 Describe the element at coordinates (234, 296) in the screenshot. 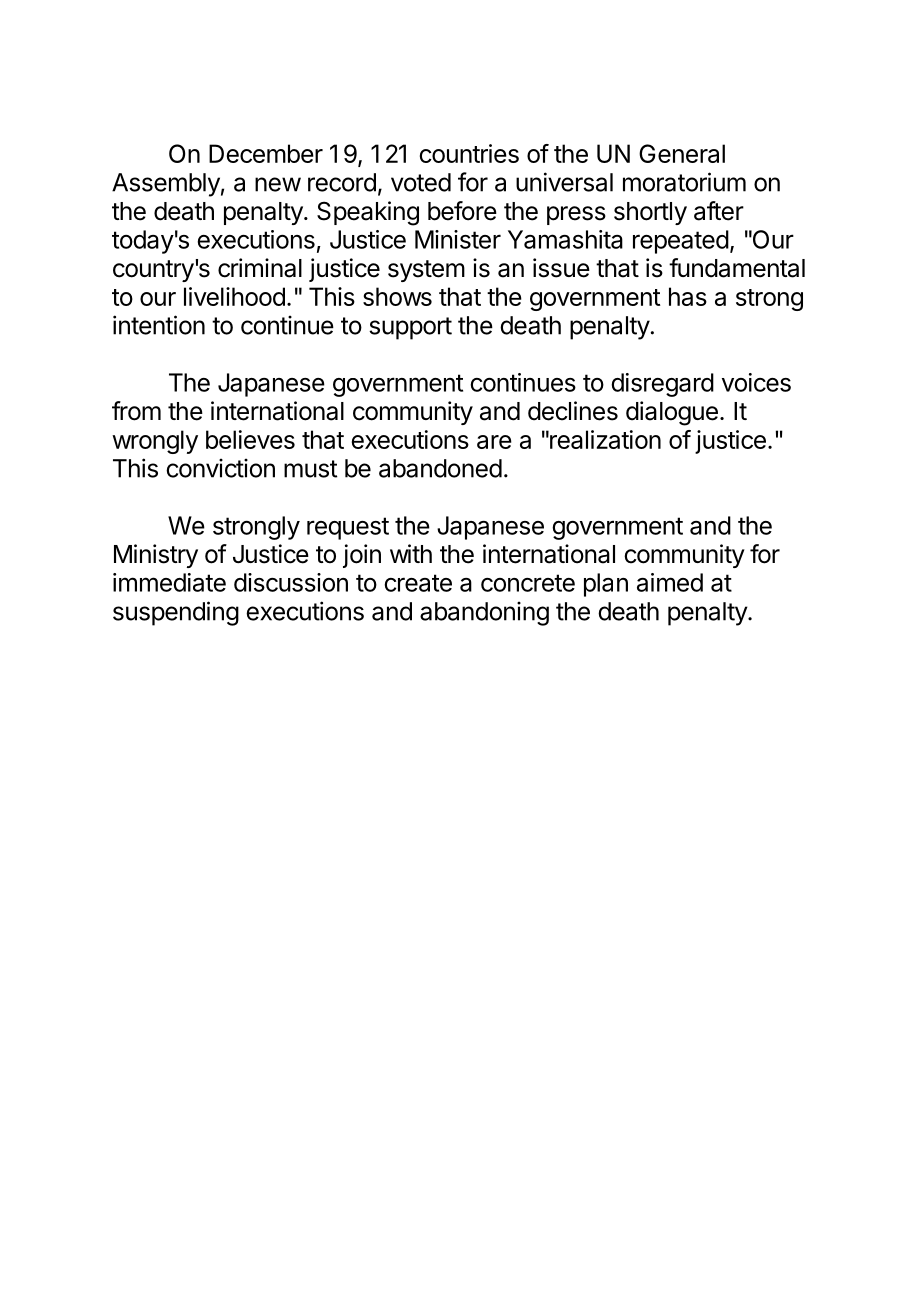

I see `livelihood` at that location.
